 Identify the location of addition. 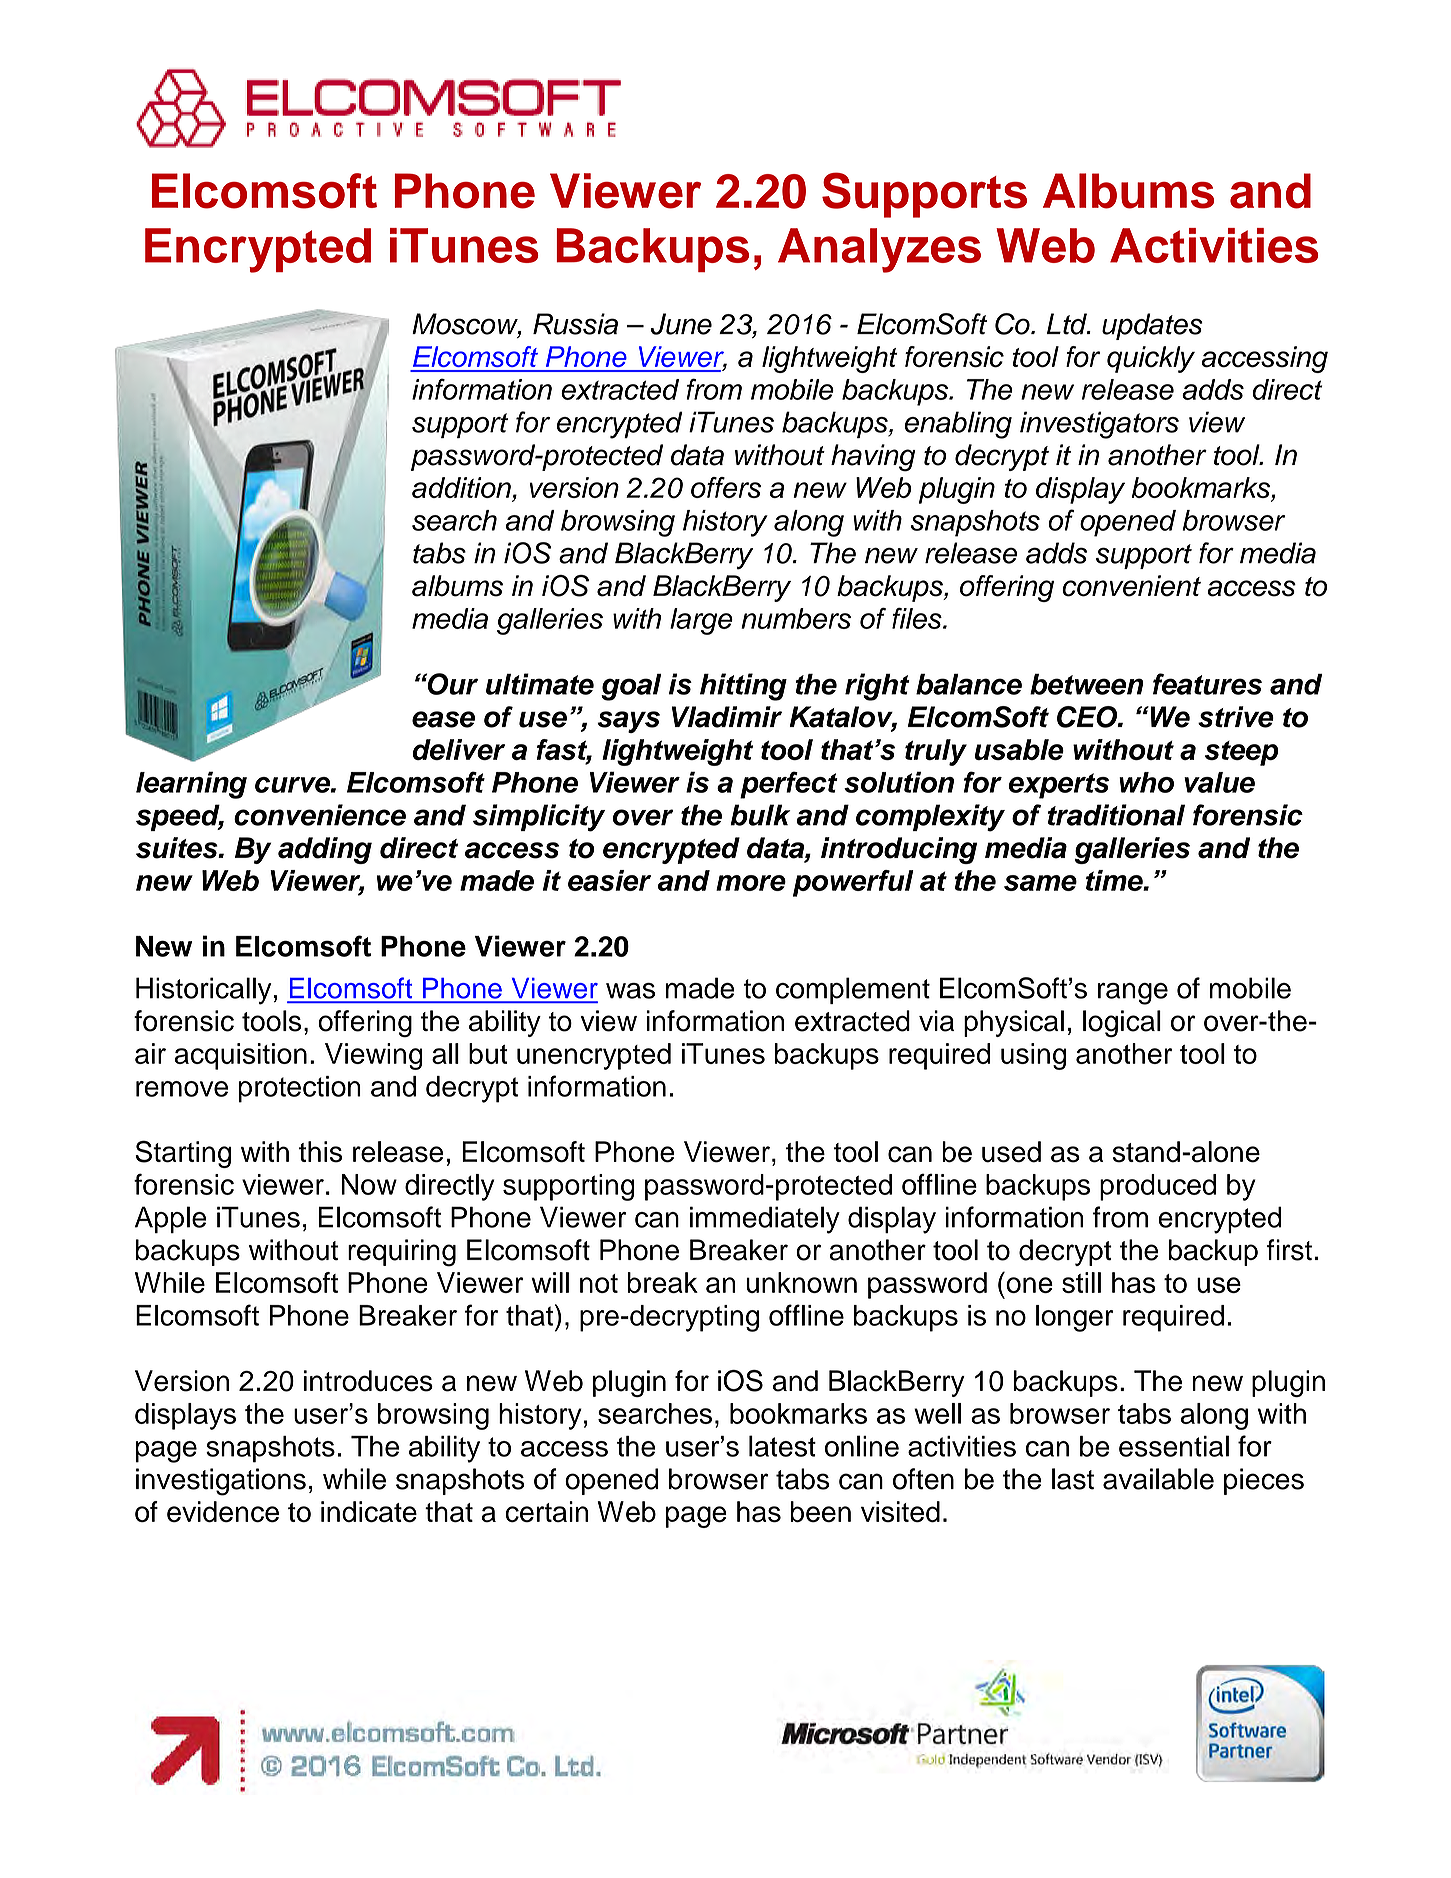
(462, 489).
